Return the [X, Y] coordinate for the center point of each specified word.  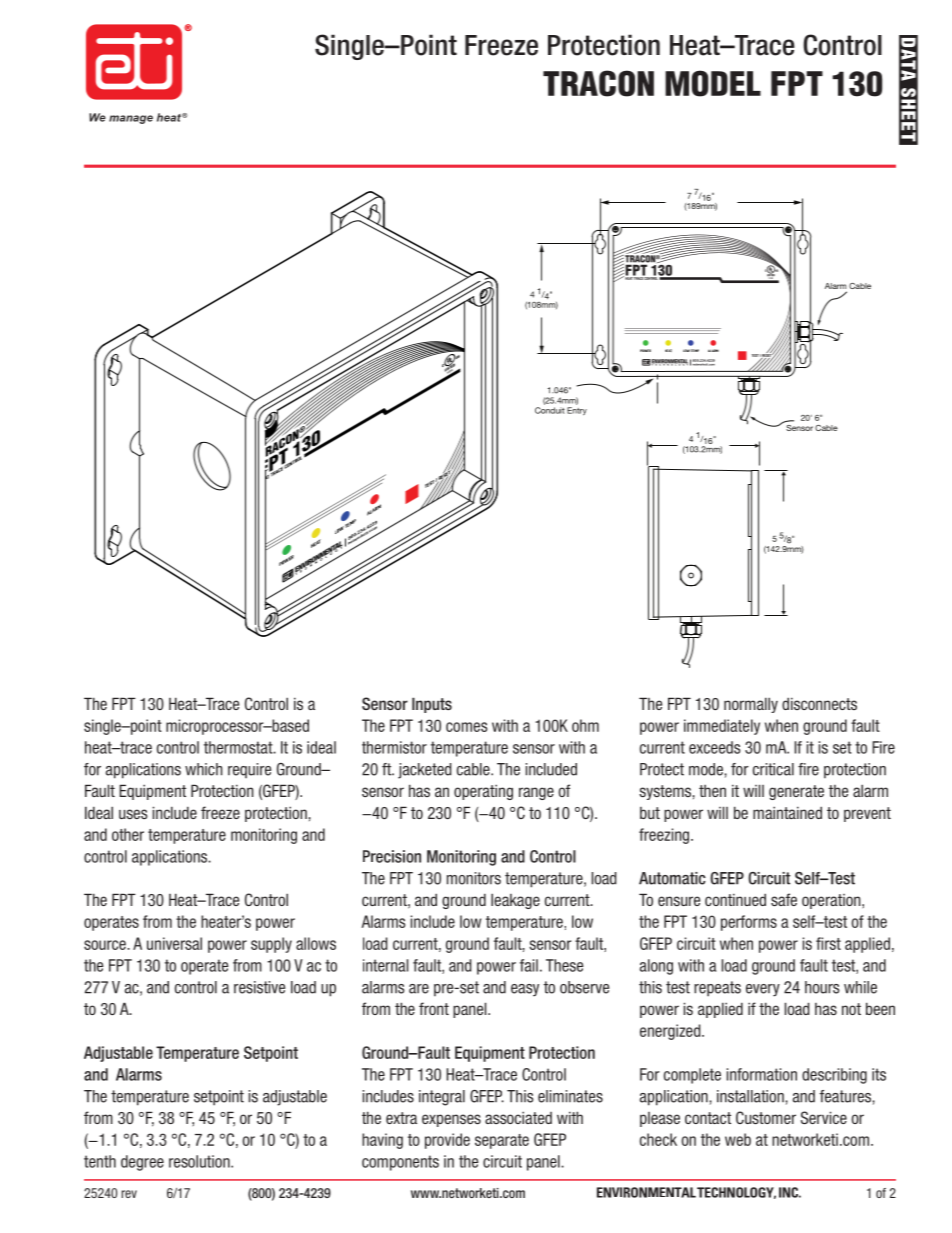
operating [483, 792]
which [204, 769]
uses [133, 814]
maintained [787, 812]
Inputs [432, 705]
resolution [200, 1161]
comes [466, 727]
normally [751, 705]
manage [131, 119]
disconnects [819, 703]
